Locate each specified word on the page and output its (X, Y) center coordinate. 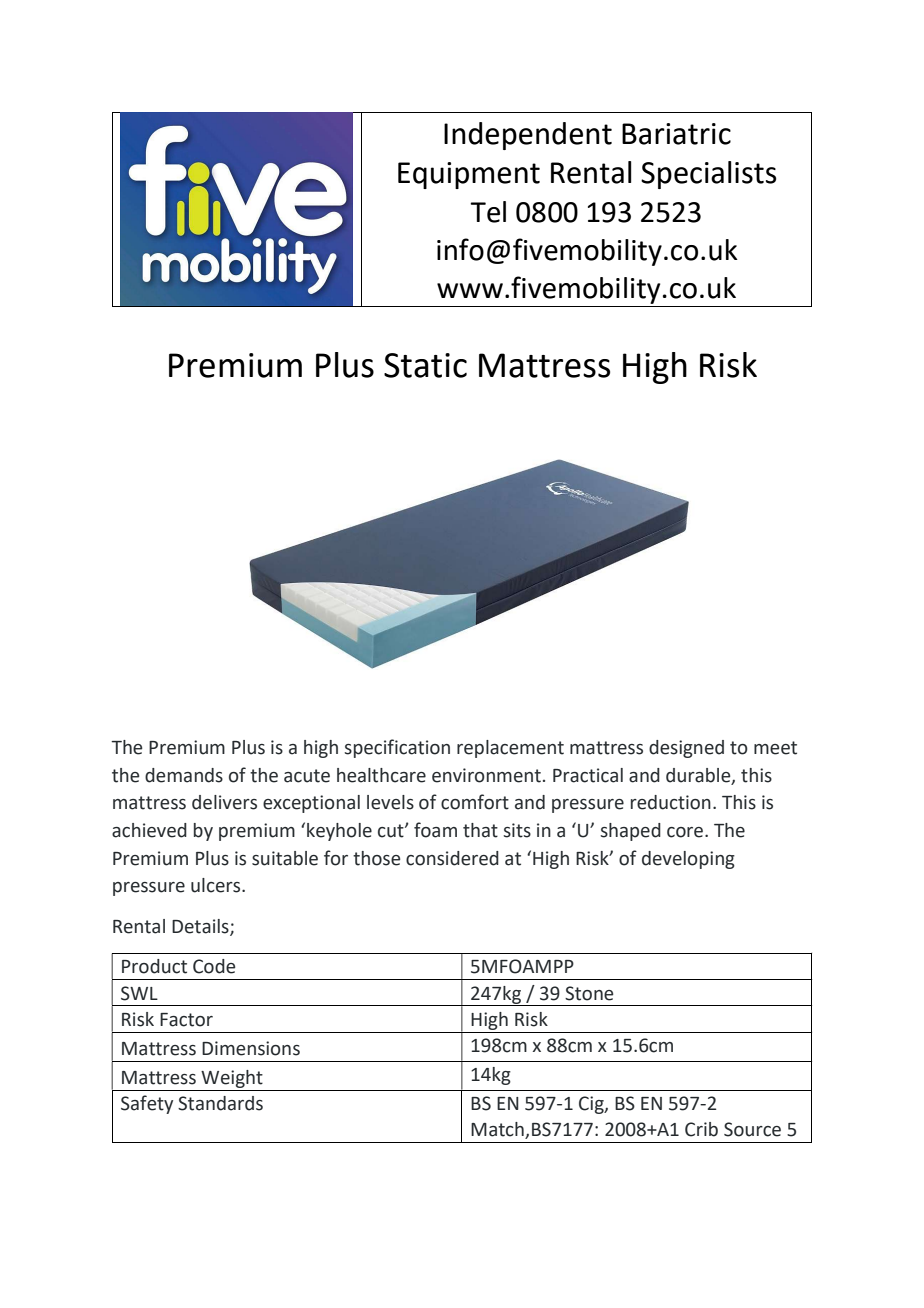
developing (688, 860)
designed (686, 749)
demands (184, 775)
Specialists (708, 175)
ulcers (217, 885)
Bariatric (676, 134)
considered (452, 858)
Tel (488, 212)
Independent (528, 136)
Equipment (469, 175)
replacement (510, 749)
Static (425, 365)
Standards (220, 1103)
